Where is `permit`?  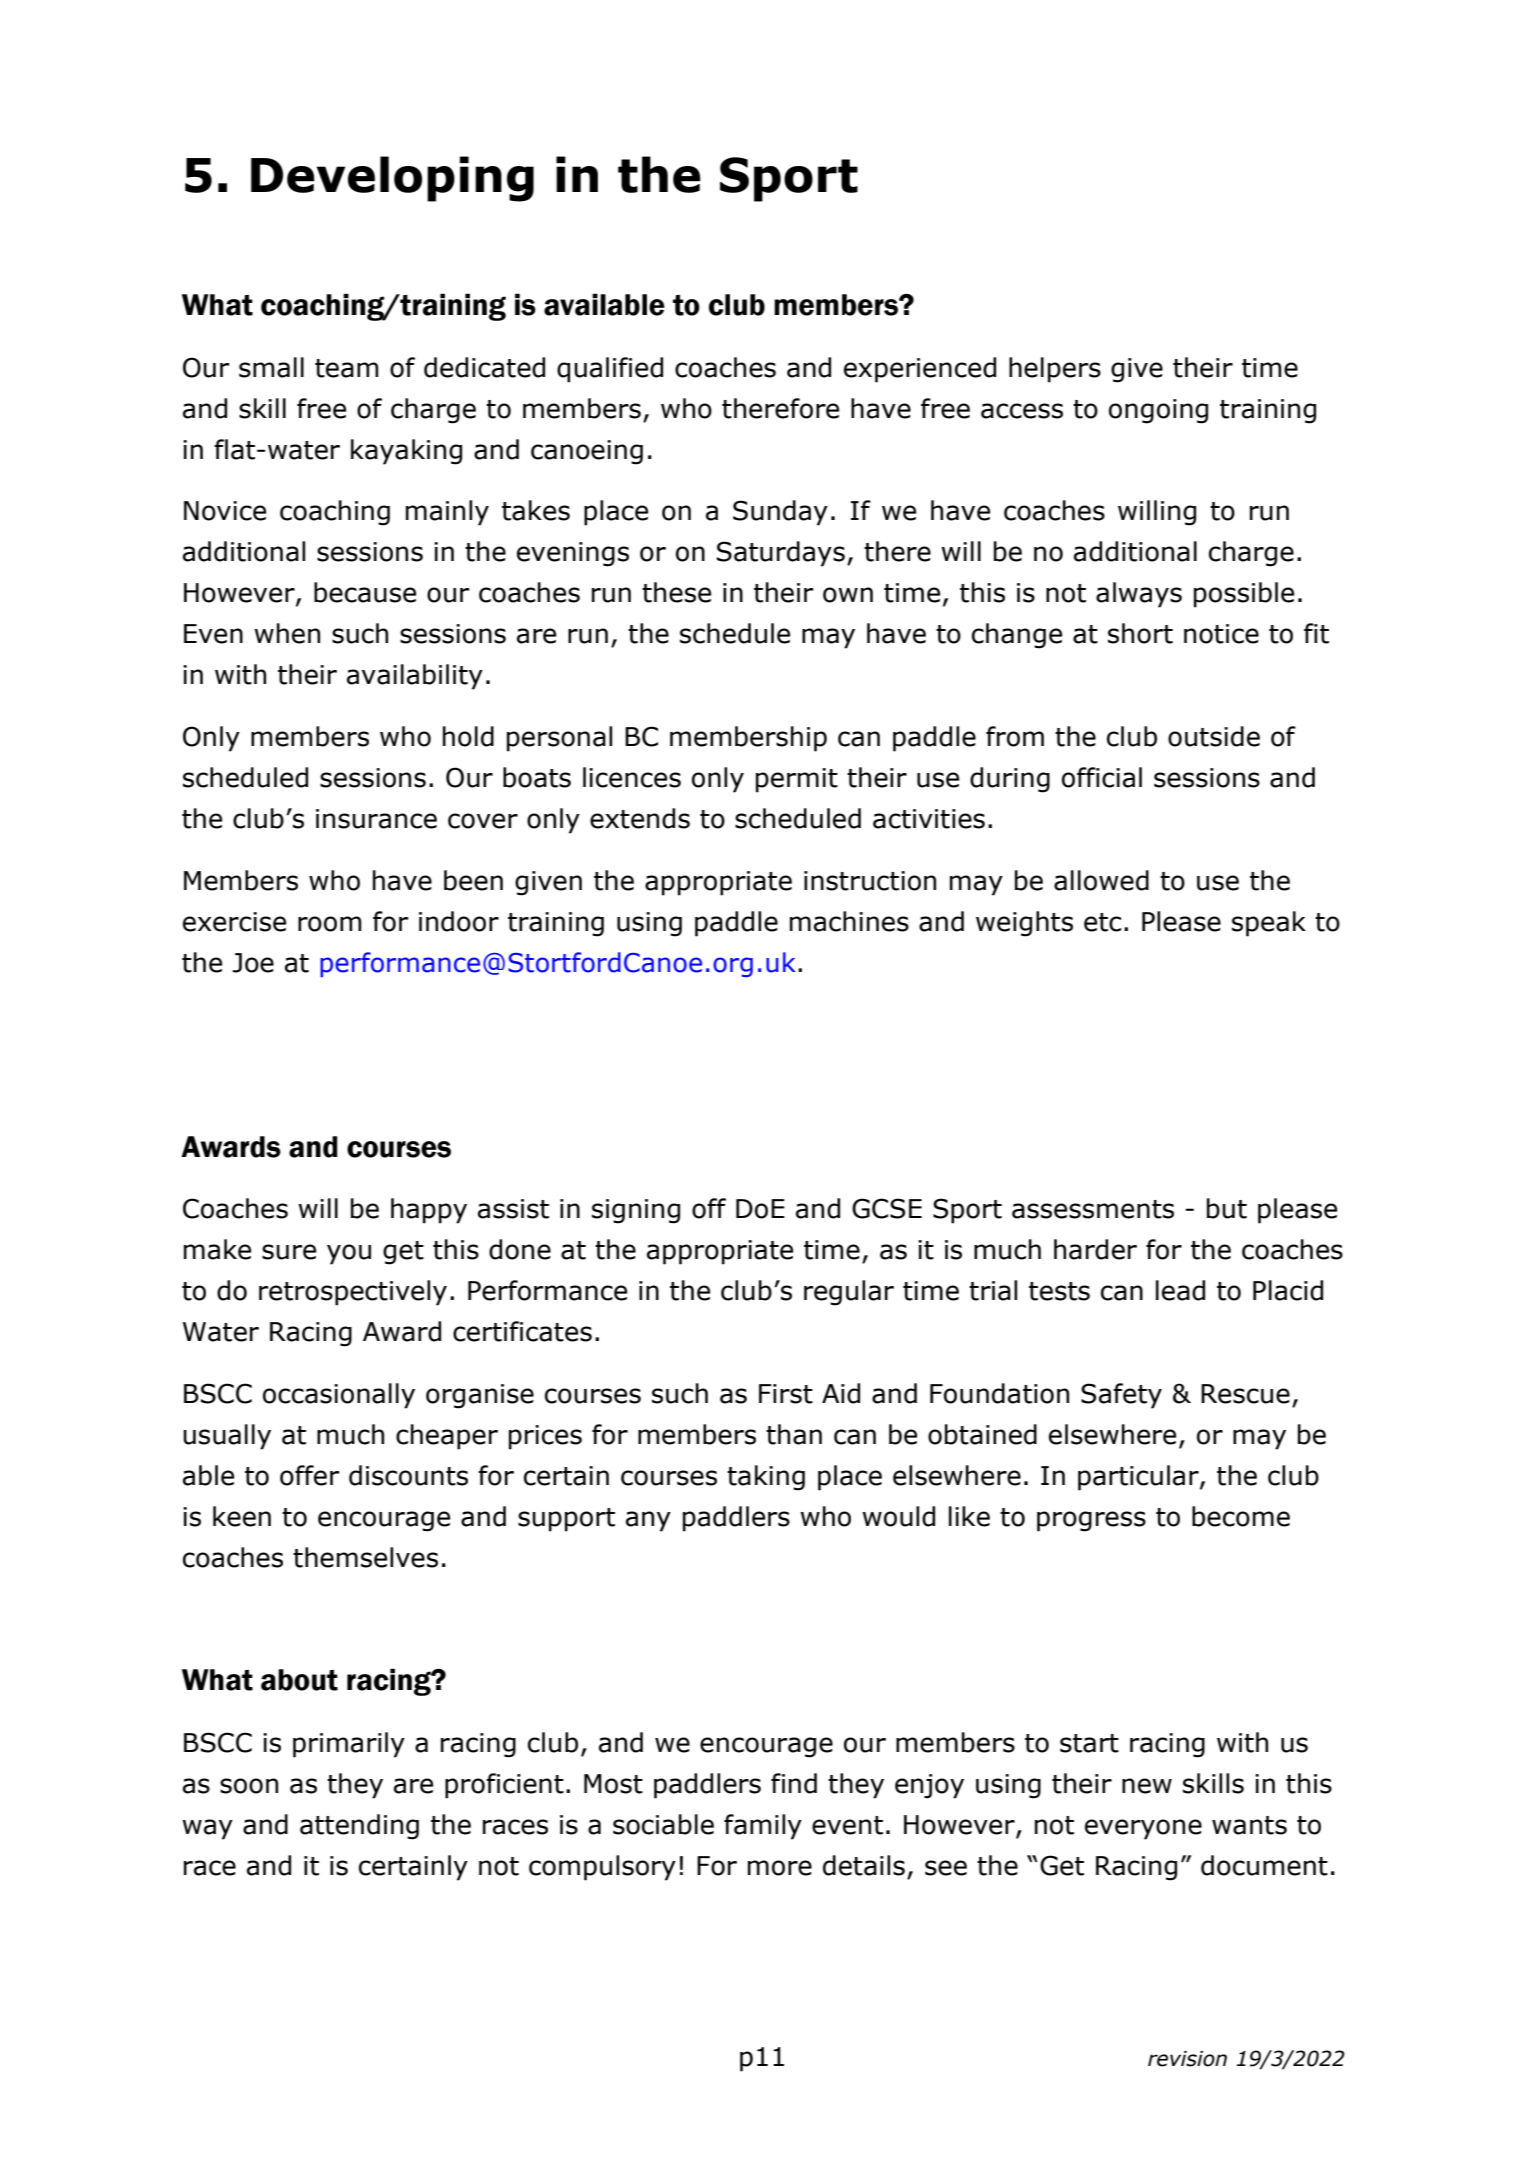
permit is located at coordinates (797, 780).
